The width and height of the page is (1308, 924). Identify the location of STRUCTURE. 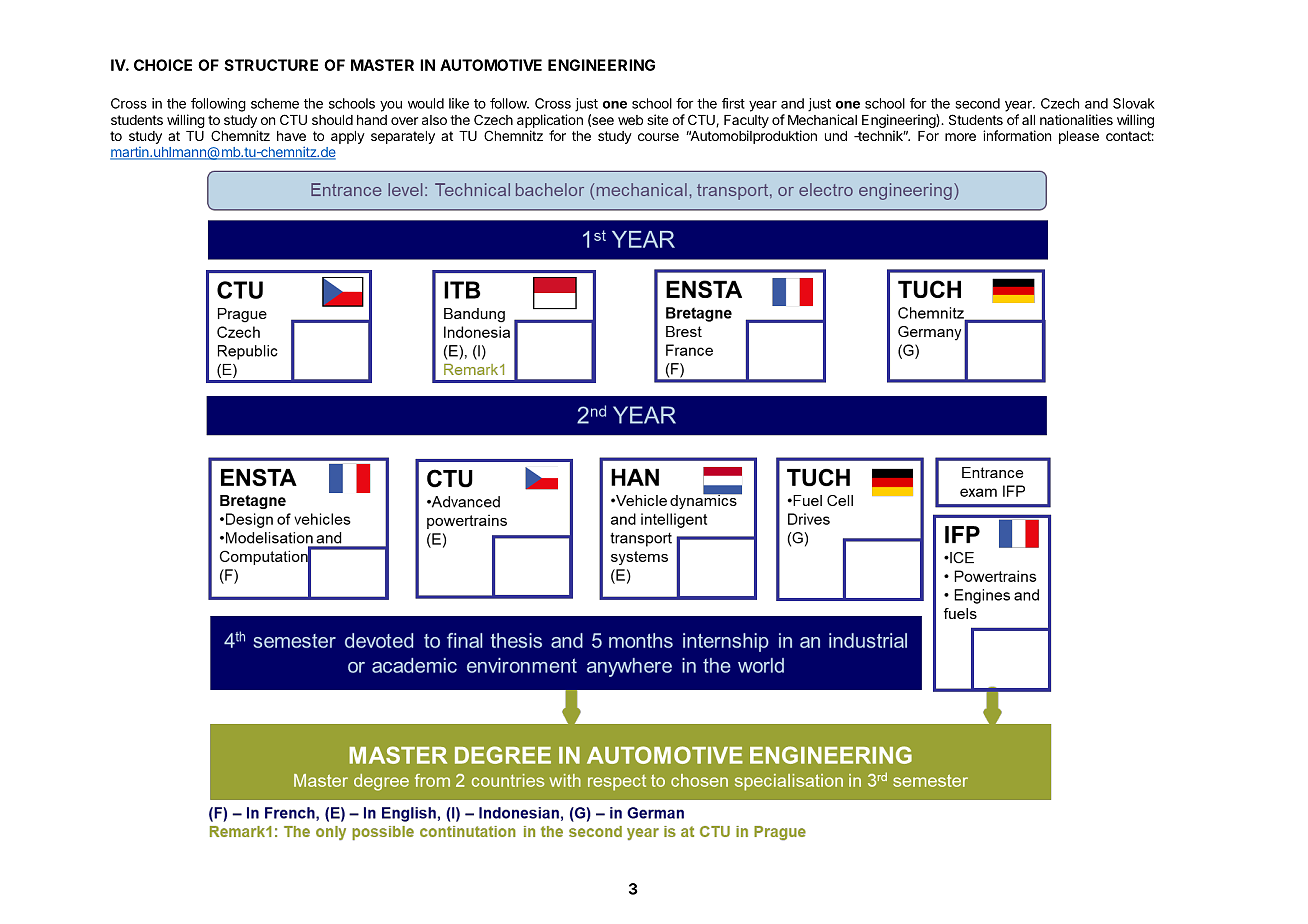
(271, 65).
